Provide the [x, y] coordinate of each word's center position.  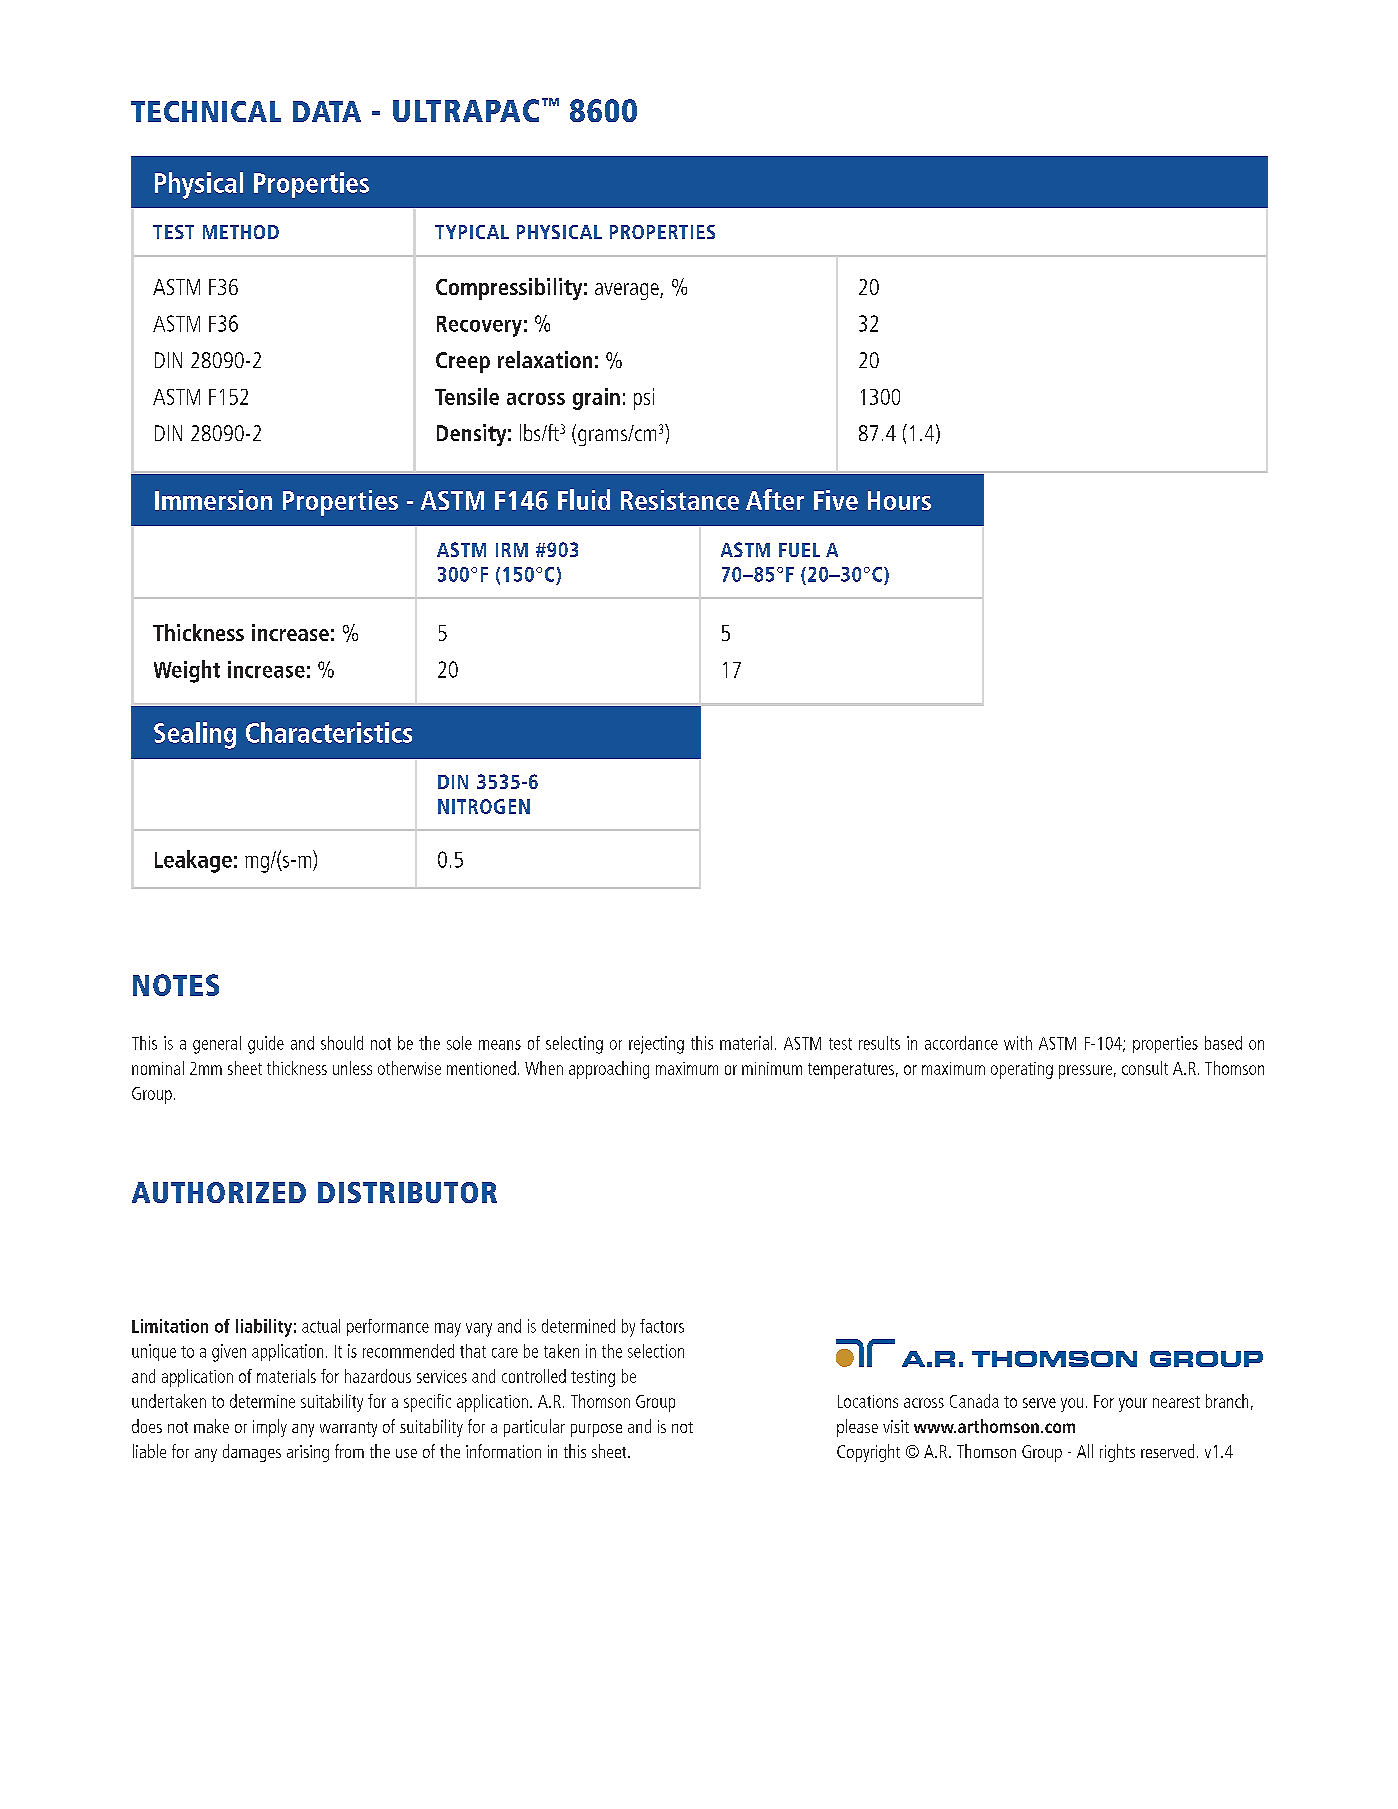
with [1018, 1043]
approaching [609, 1070]
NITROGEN [484, 806]
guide [266, 1045]
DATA [327, 111]
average [628, 291]
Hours [899, 500]
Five [836, 500]
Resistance [680, 500]
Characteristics [329, 732]
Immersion [213, 500]
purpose [596, 1430]
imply [270, 1428]
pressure [1085, 1072]
